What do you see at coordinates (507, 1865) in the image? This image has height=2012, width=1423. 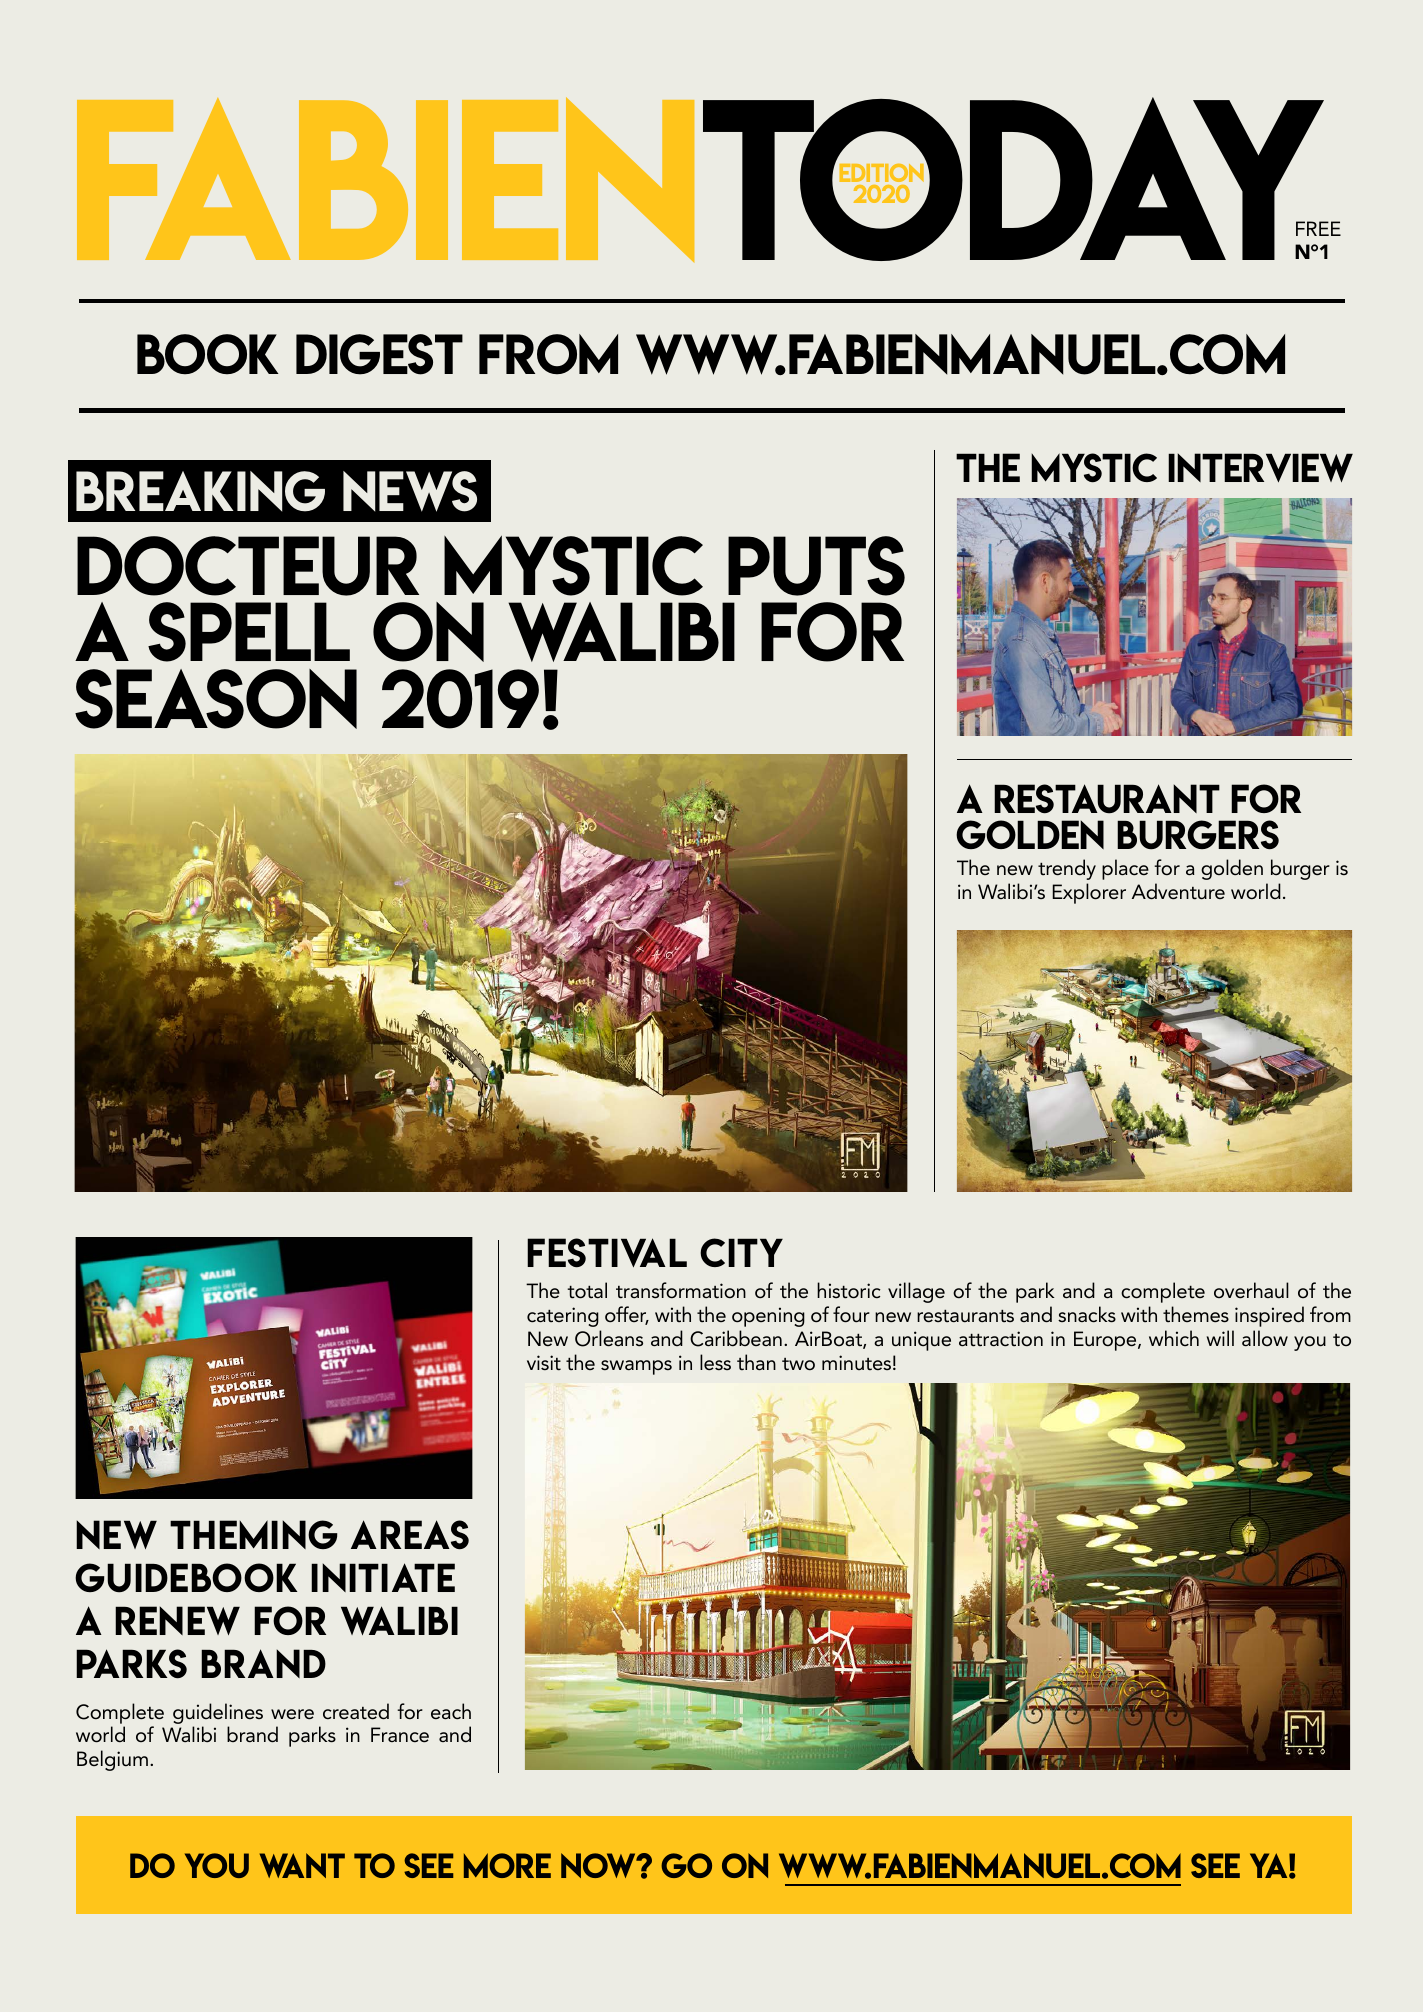 I see `more` at bounding box center [507, 1865].
